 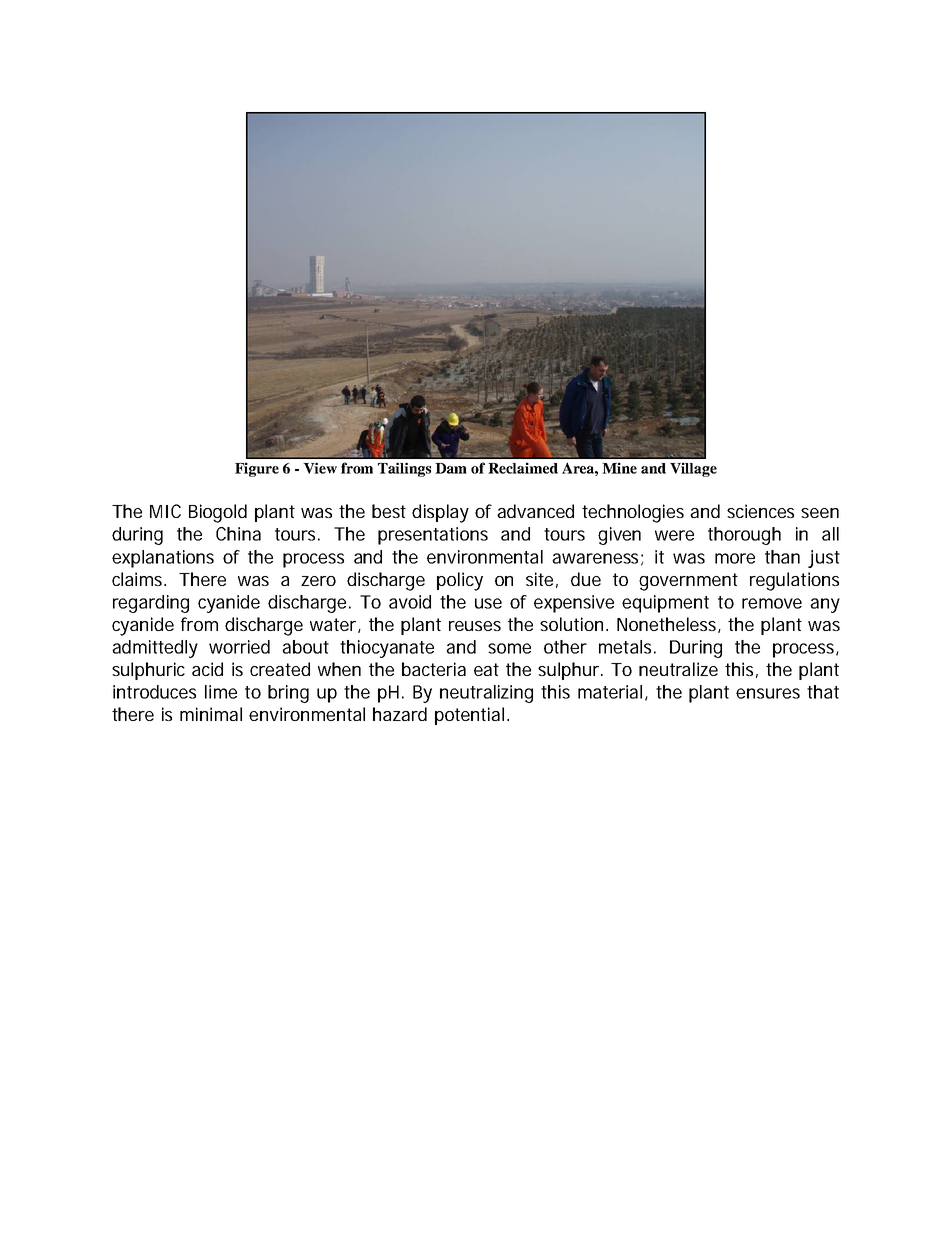 I want to click on minimal, so click(x=211, y=714).
